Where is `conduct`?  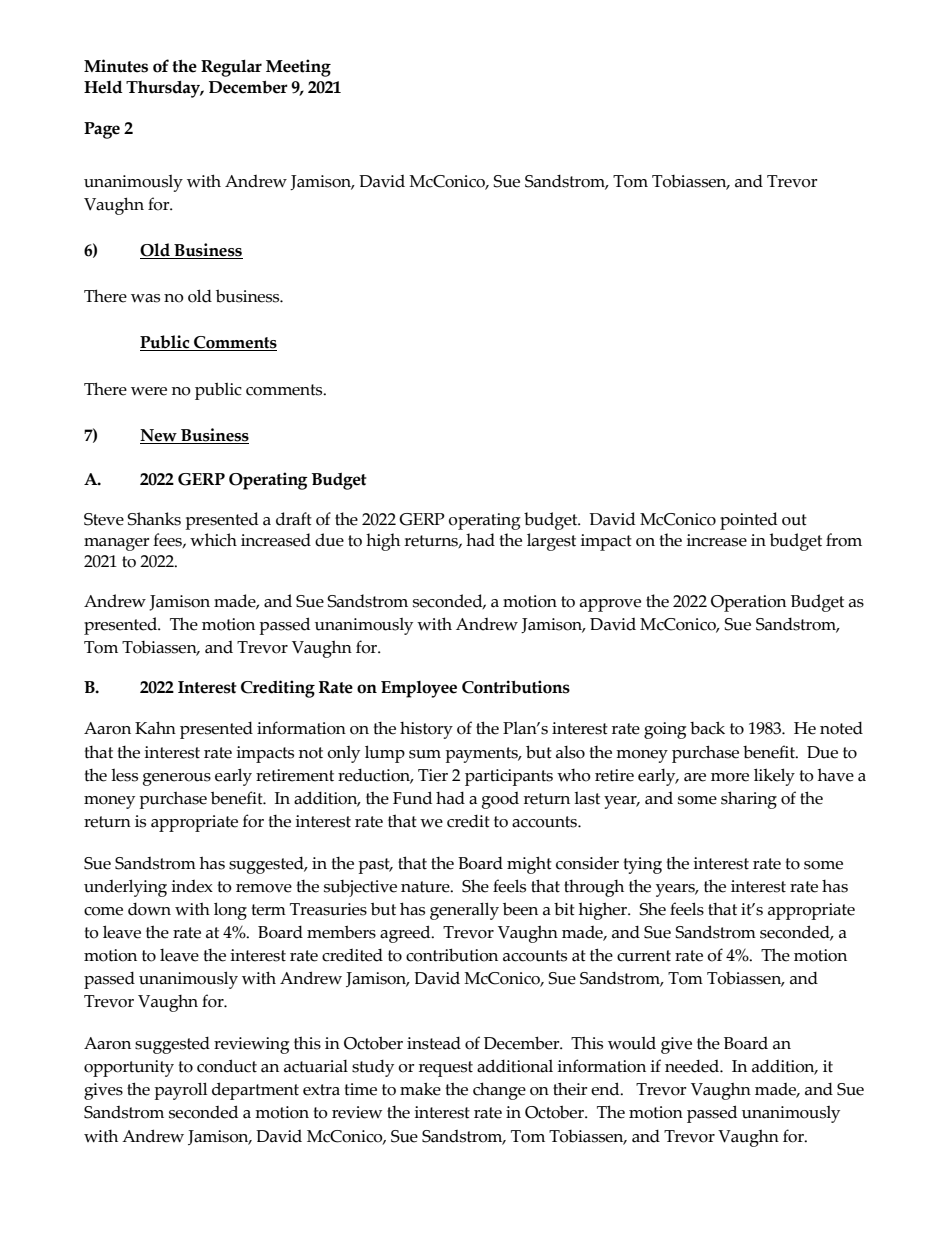 conduct is located at coordinates (227, 1066).
